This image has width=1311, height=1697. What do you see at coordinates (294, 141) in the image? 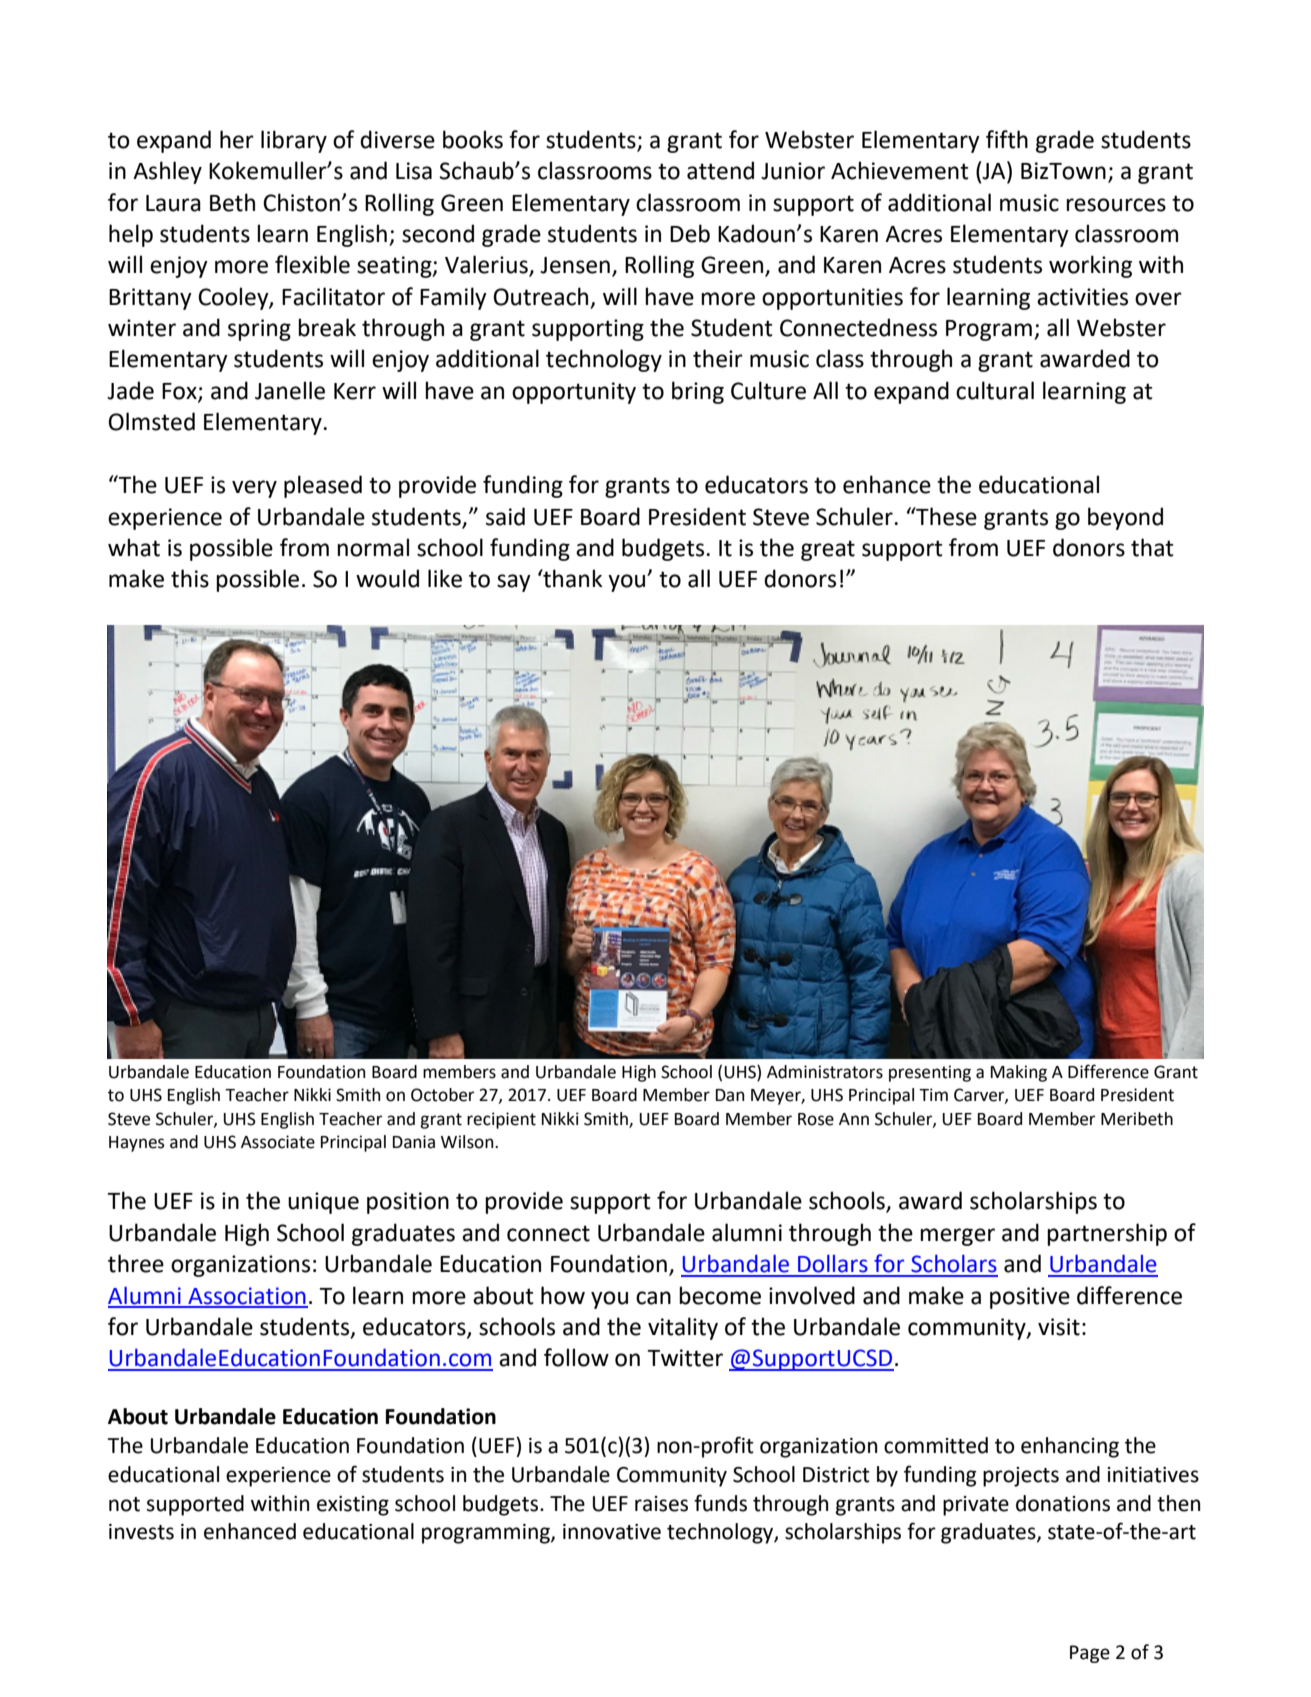
I see `library` at bounding box center [294, 141].
